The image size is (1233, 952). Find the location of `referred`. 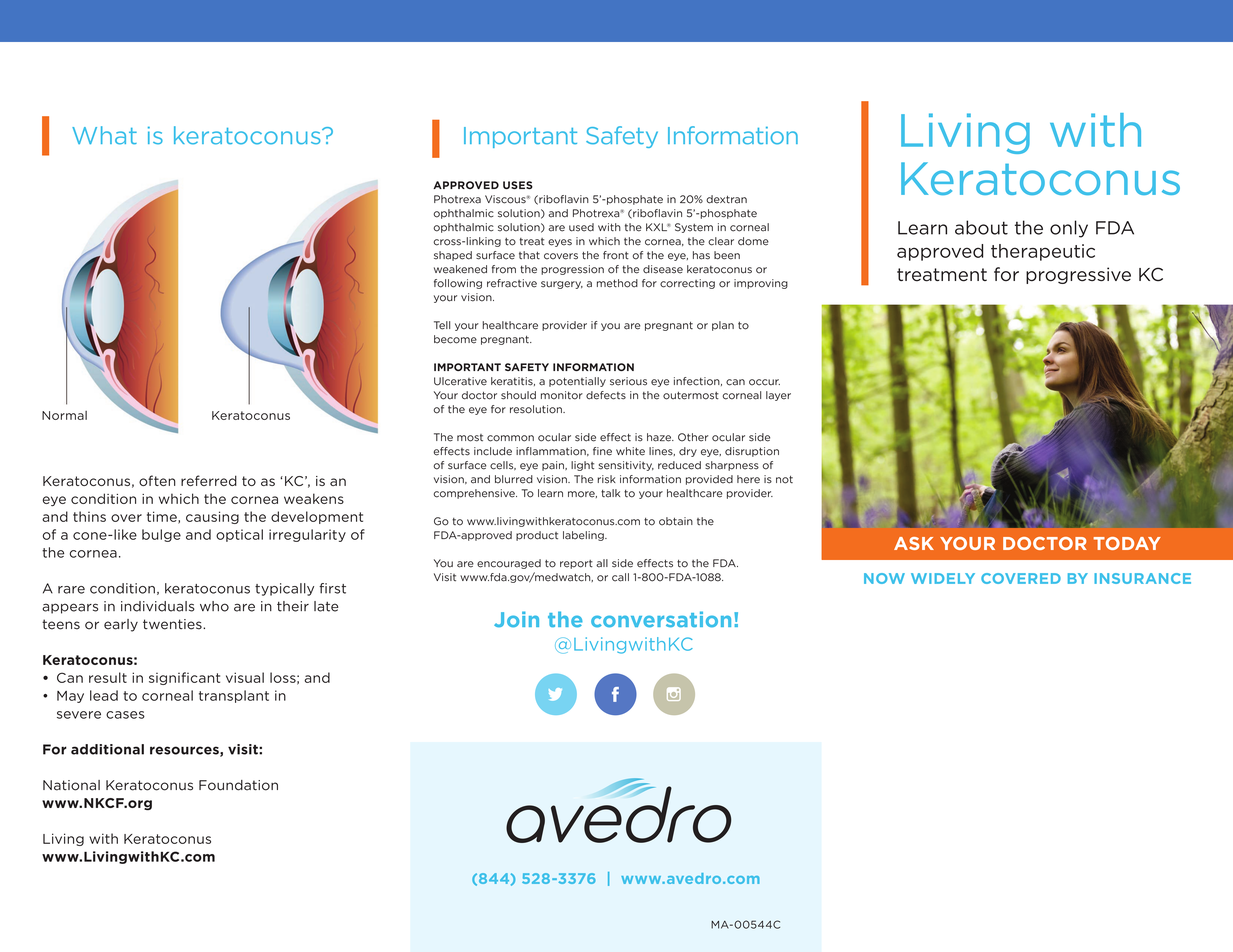

referred is located at coordinates (209, 480).
